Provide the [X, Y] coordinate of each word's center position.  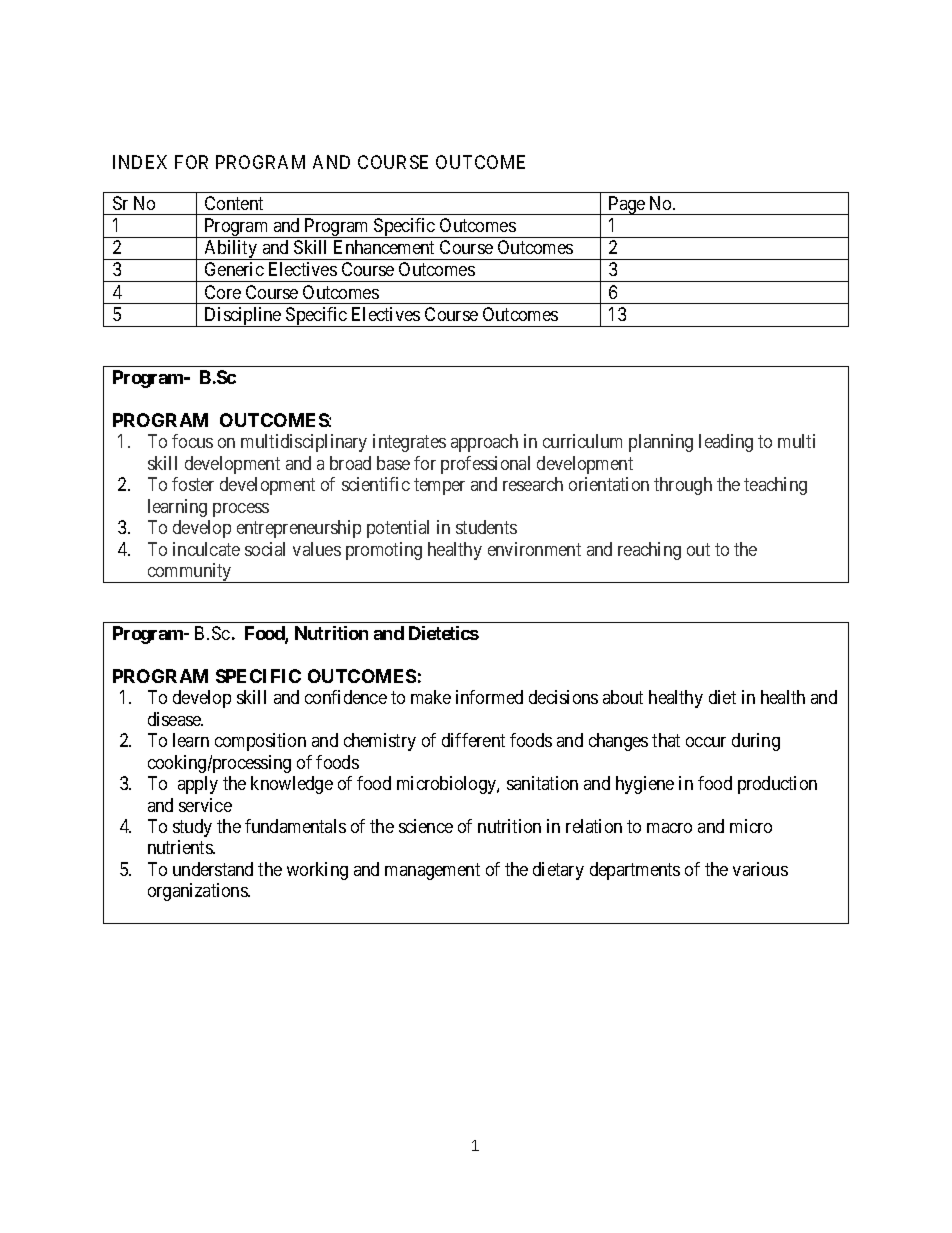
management [432, 871]
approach [484, 443]
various [760, 869]
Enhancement [384, 247]
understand [213, 869]
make [431, 697]
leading [726, 443]
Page [626, 205]
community [189, 573]
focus [192, 441]
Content [234, 203]
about [623, 697]
